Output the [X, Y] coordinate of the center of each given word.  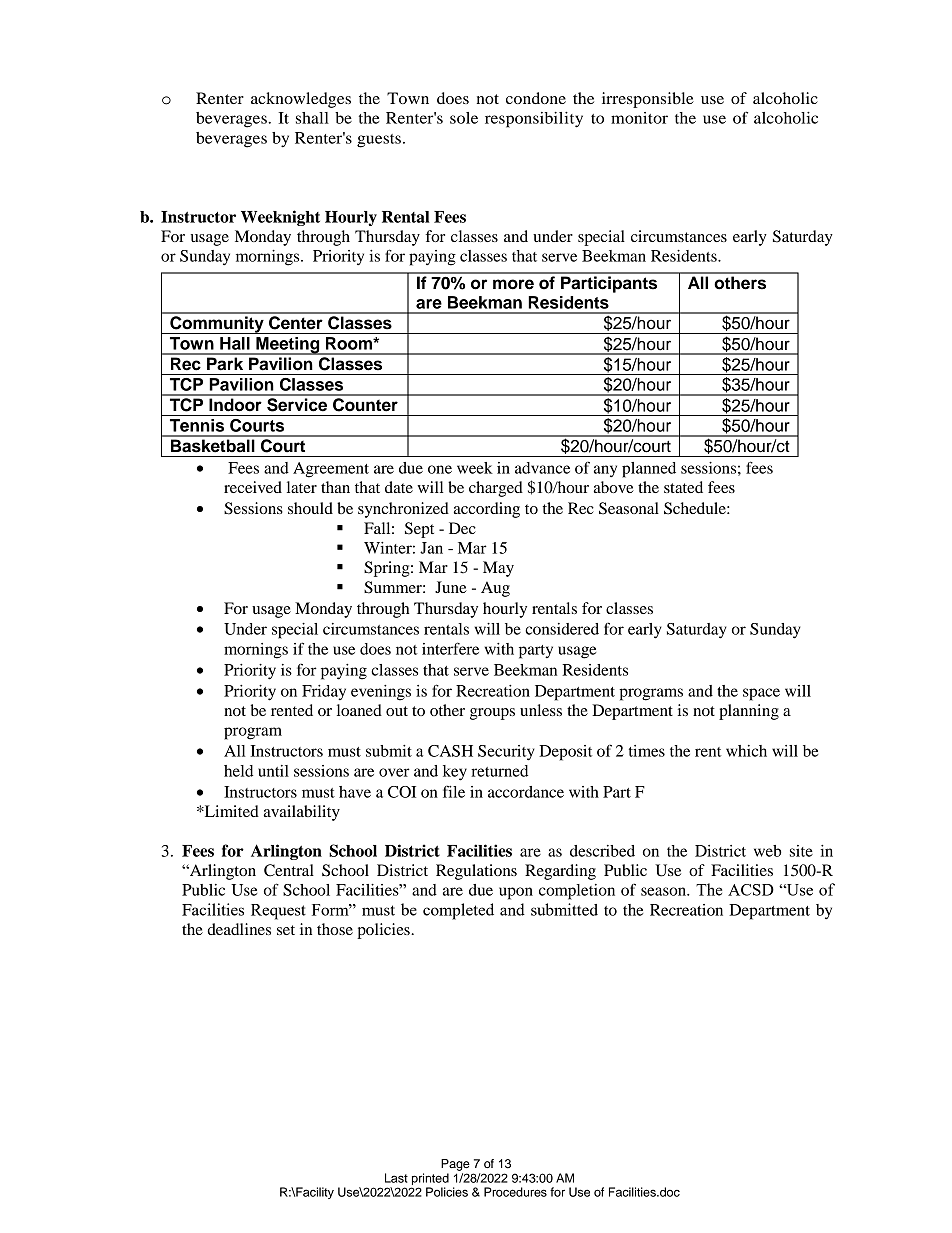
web [768, 851]
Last [396, 1178]
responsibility [534, 120]
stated [683, 487]
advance [542, 468]
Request [278, 912]
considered [562, 629]
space [761, 694]
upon [516, 893]
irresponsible [648, 100]
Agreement [331, 470]
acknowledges [301, 100]
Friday [324, 692]
